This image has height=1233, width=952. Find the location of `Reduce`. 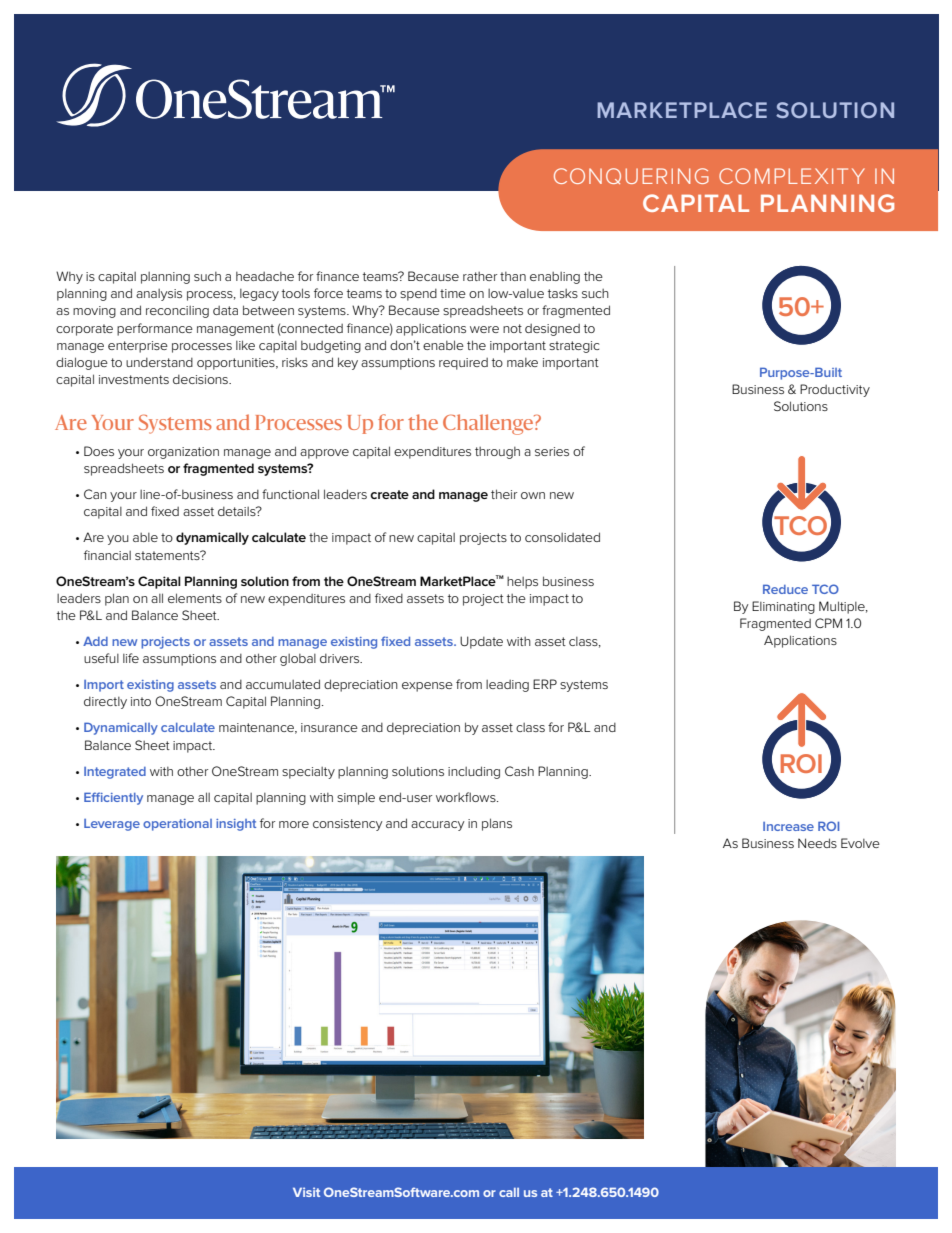

Reduce is located at coordinates (785, 589).
